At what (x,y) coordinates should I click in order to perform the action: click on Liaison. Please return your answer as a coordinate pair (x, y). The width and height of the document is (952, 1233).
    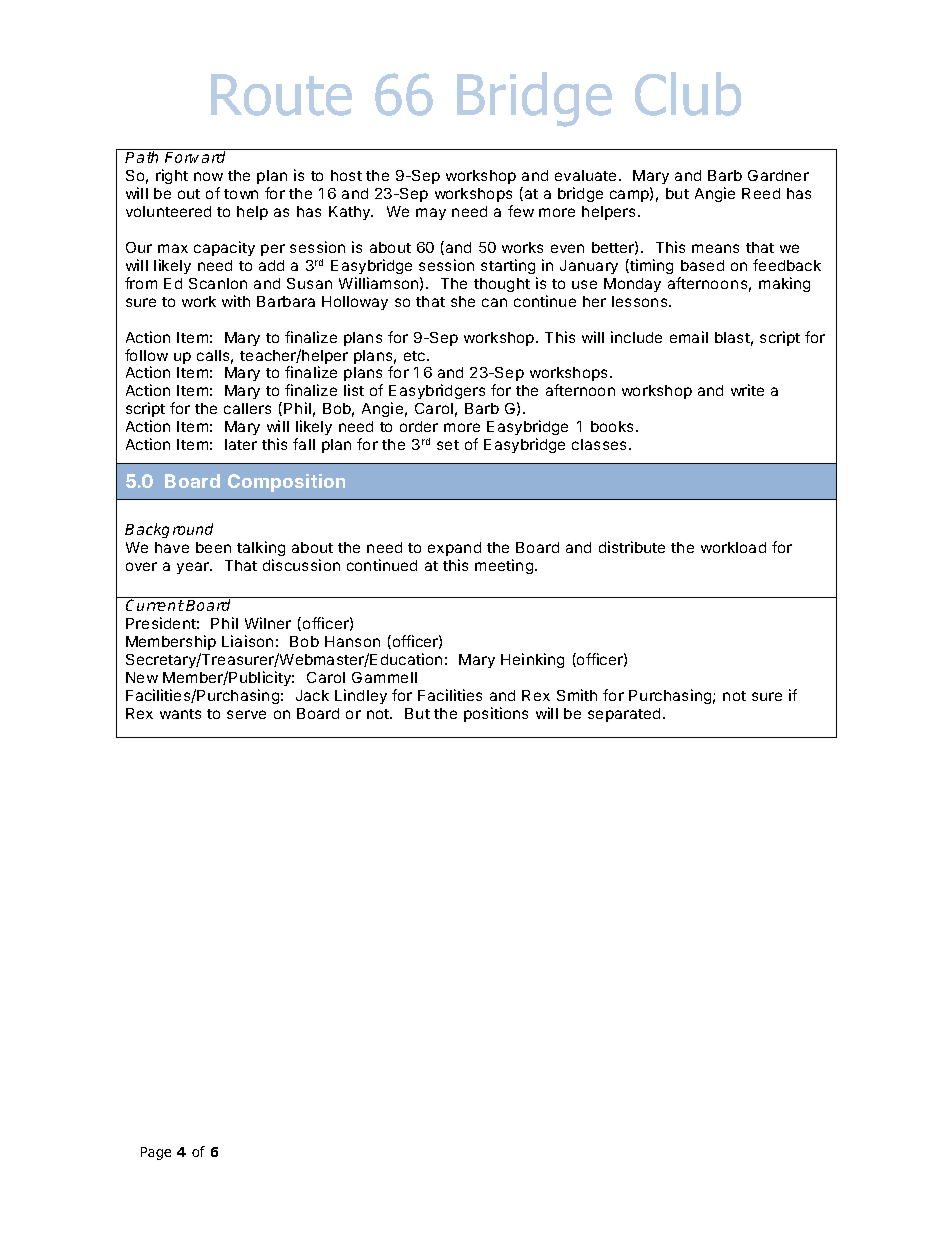
    Looking at the image, I should click on (247, 641).
